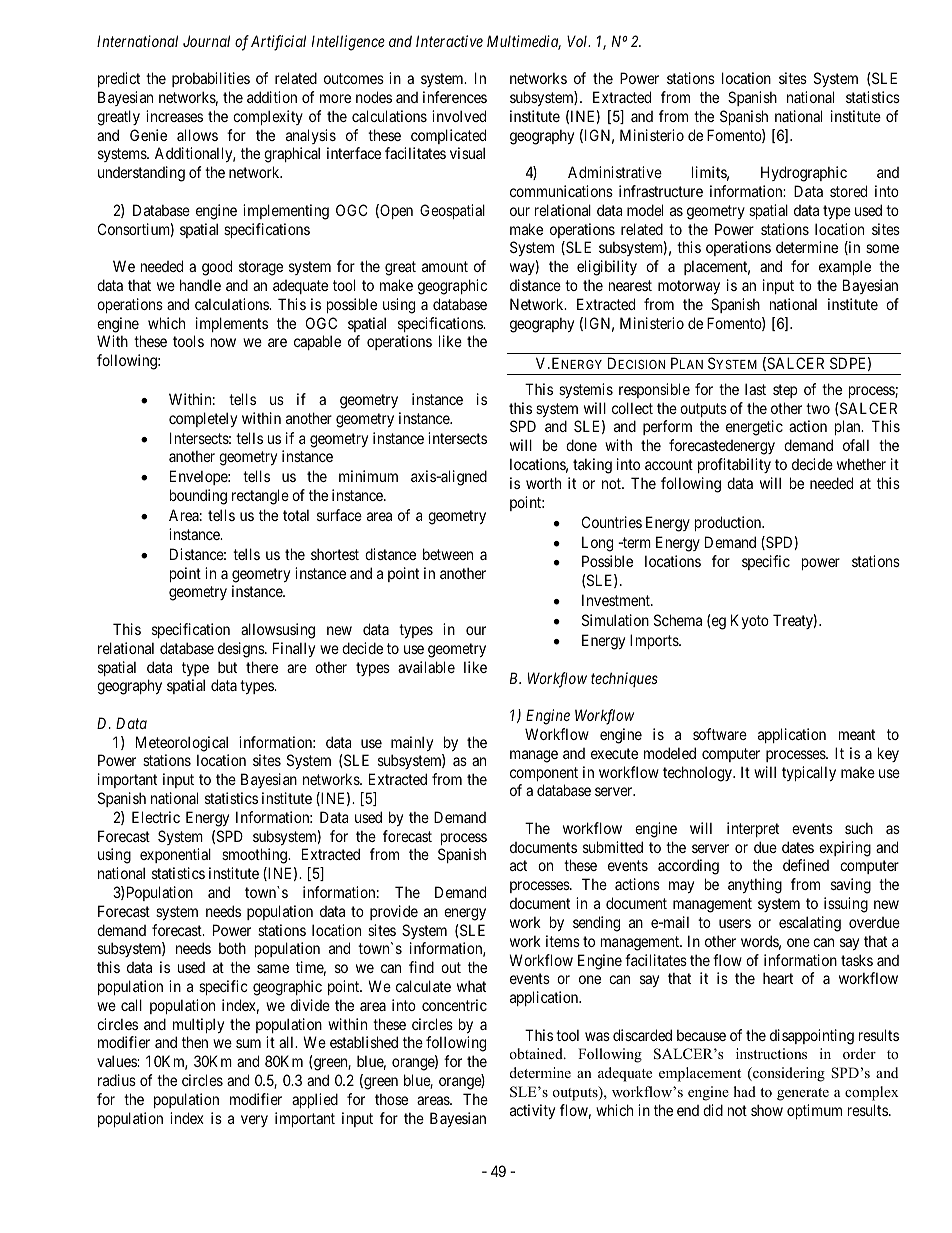  What do you see at coordinates (455, 97) in the document?
I see `inferences` at bounding box center [455, 97].
